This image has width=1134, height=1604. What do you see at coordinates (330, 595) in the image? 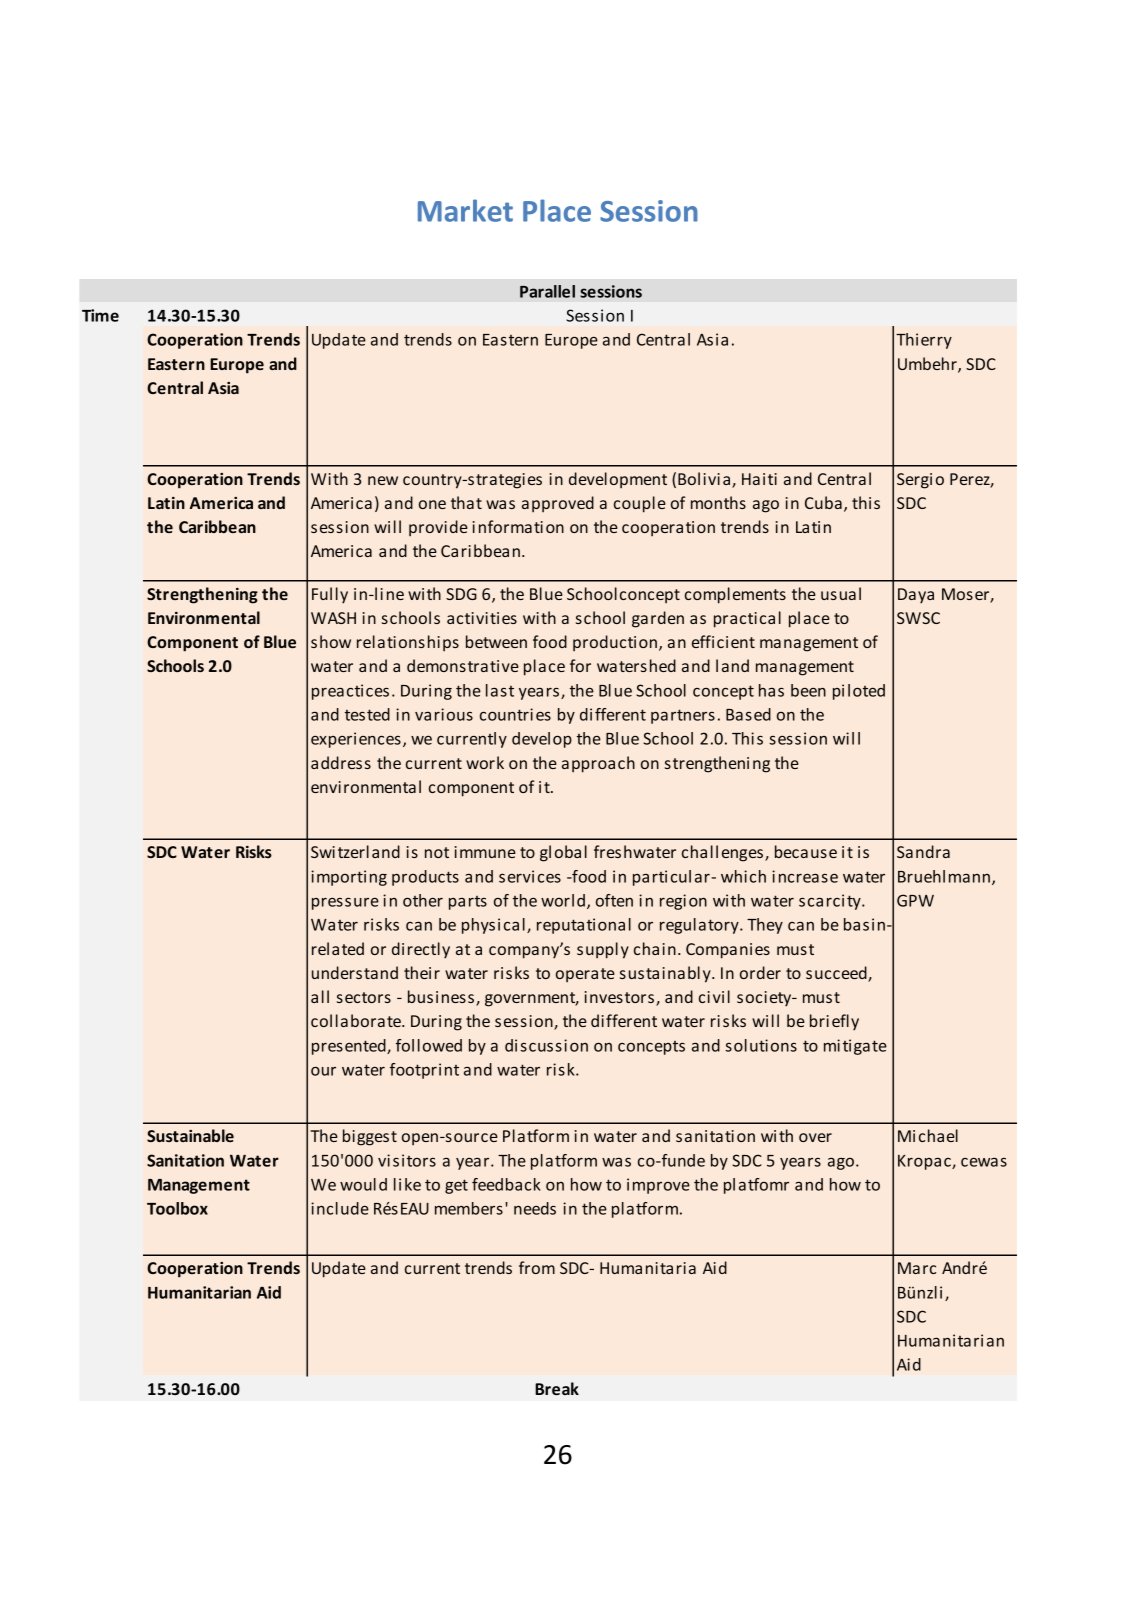
I see `Fully` at bounding box center [330, 595].
